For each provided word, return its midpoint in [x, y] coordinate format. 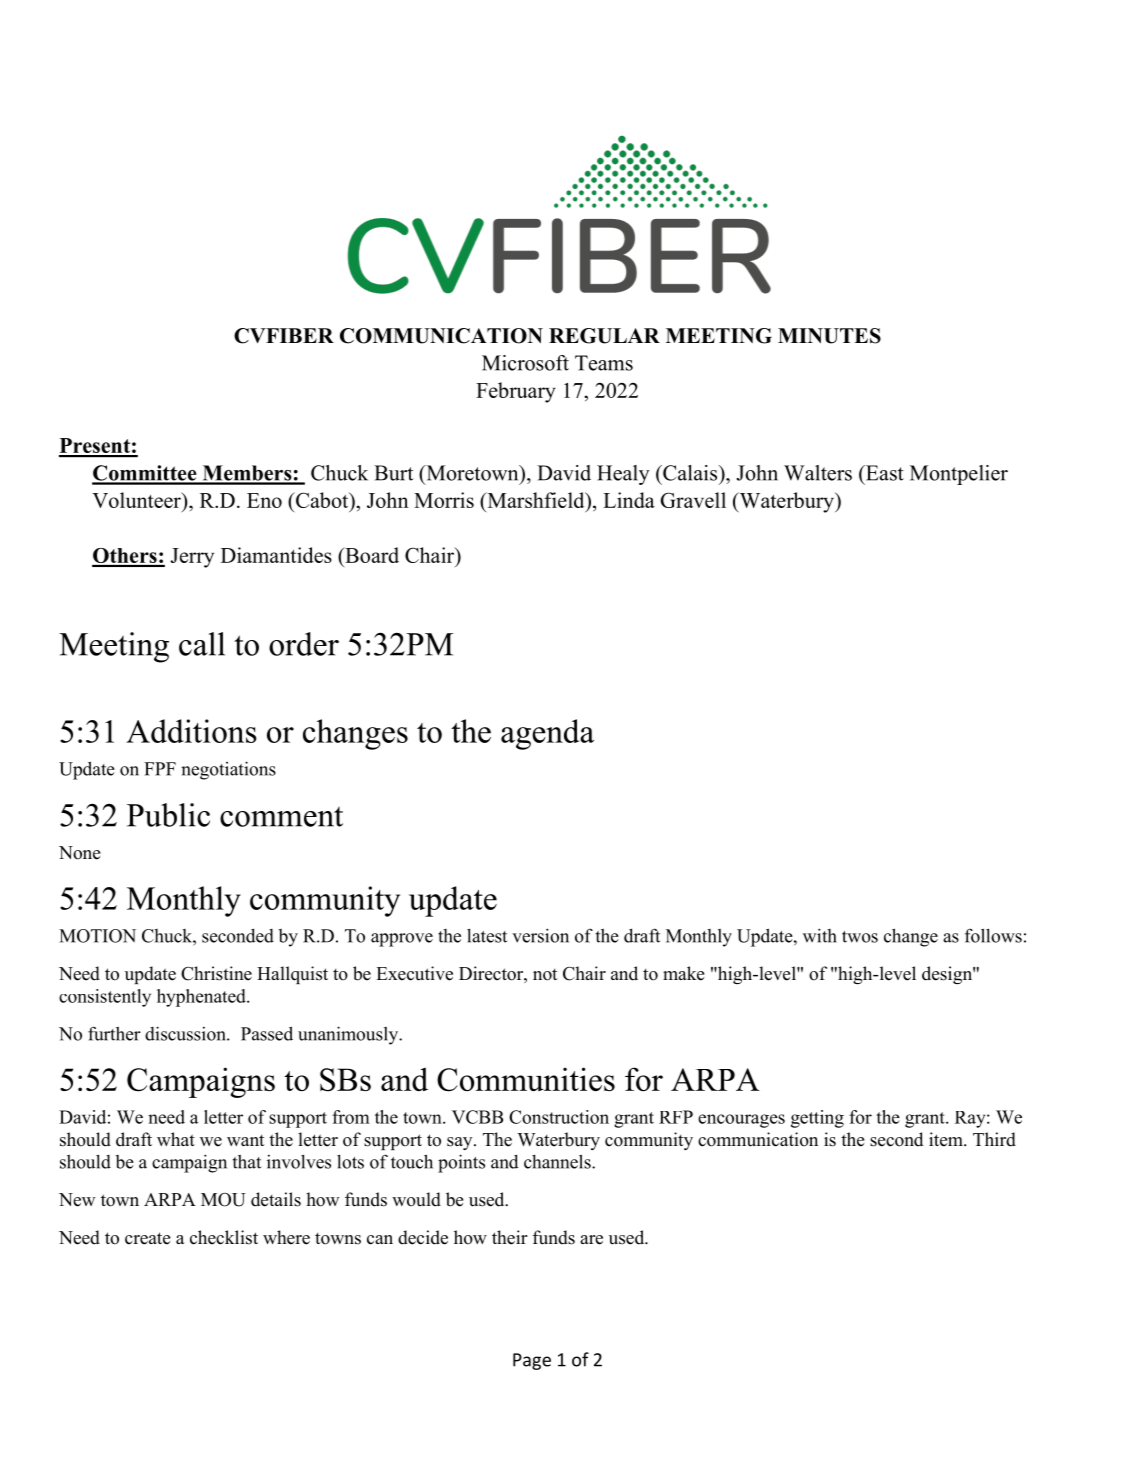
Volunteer [137, 500]
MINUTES [829, 336]
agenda [547, 734]
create [147, 1238]
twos [860, 937]
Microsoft [525, 363]
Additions [191, 731]
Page [532, 1361]
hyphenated [202, 998]
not [545, 975]
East [884, 473]
